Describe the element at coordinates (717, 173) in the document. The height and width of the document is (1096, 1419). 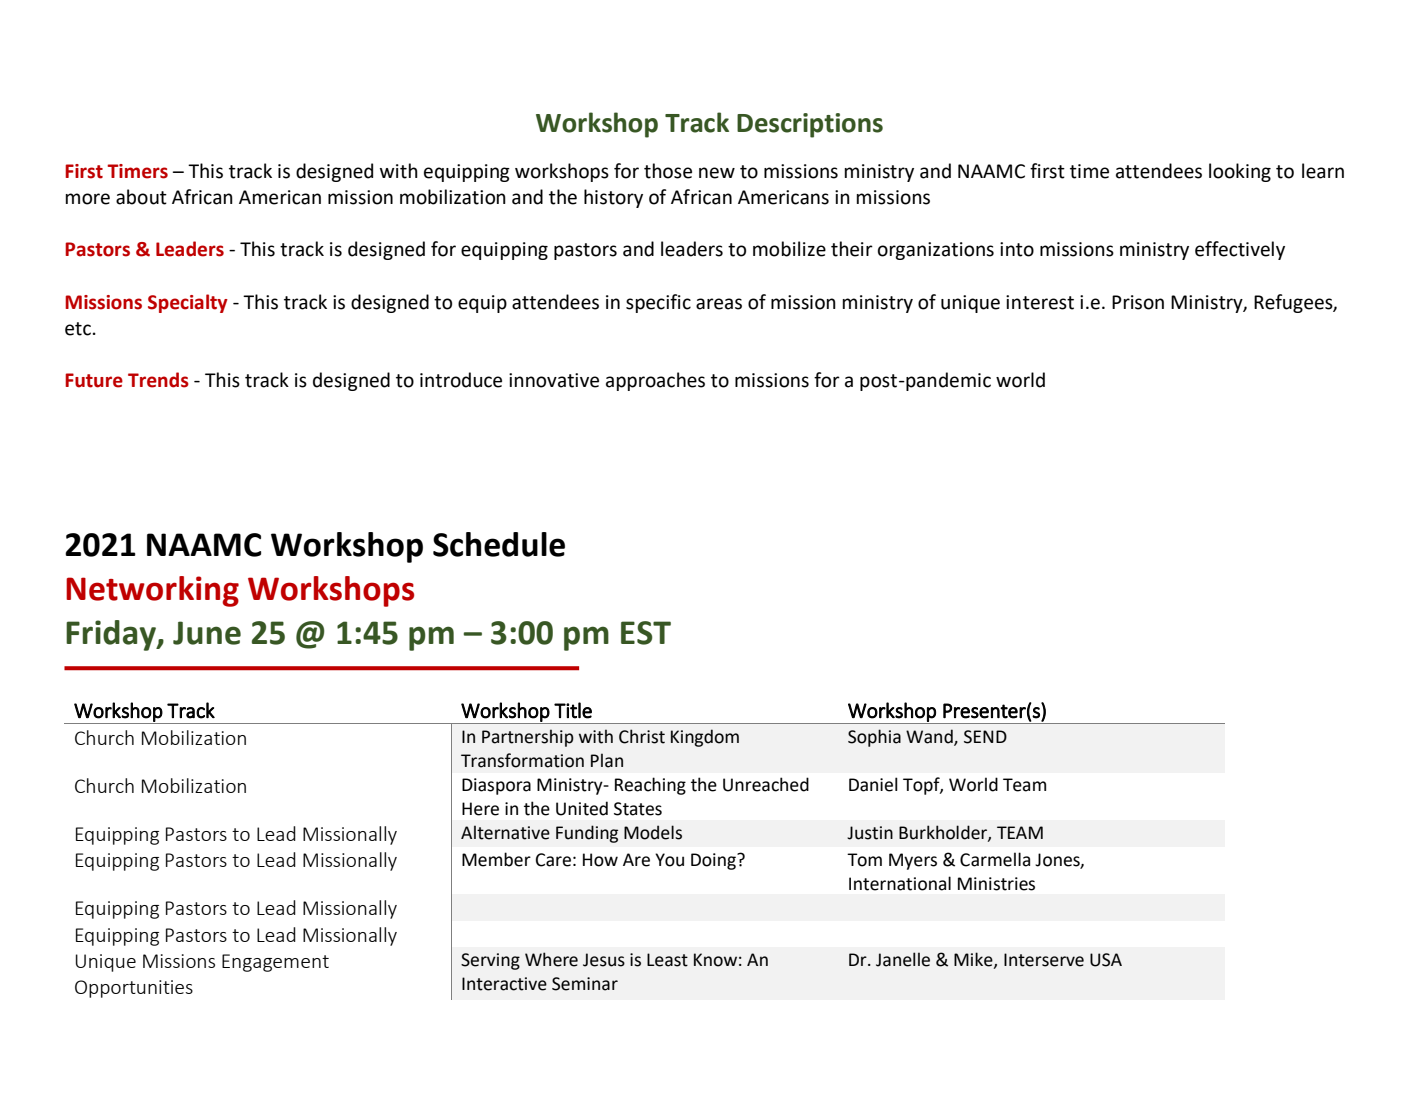
I see `new` at that location.
